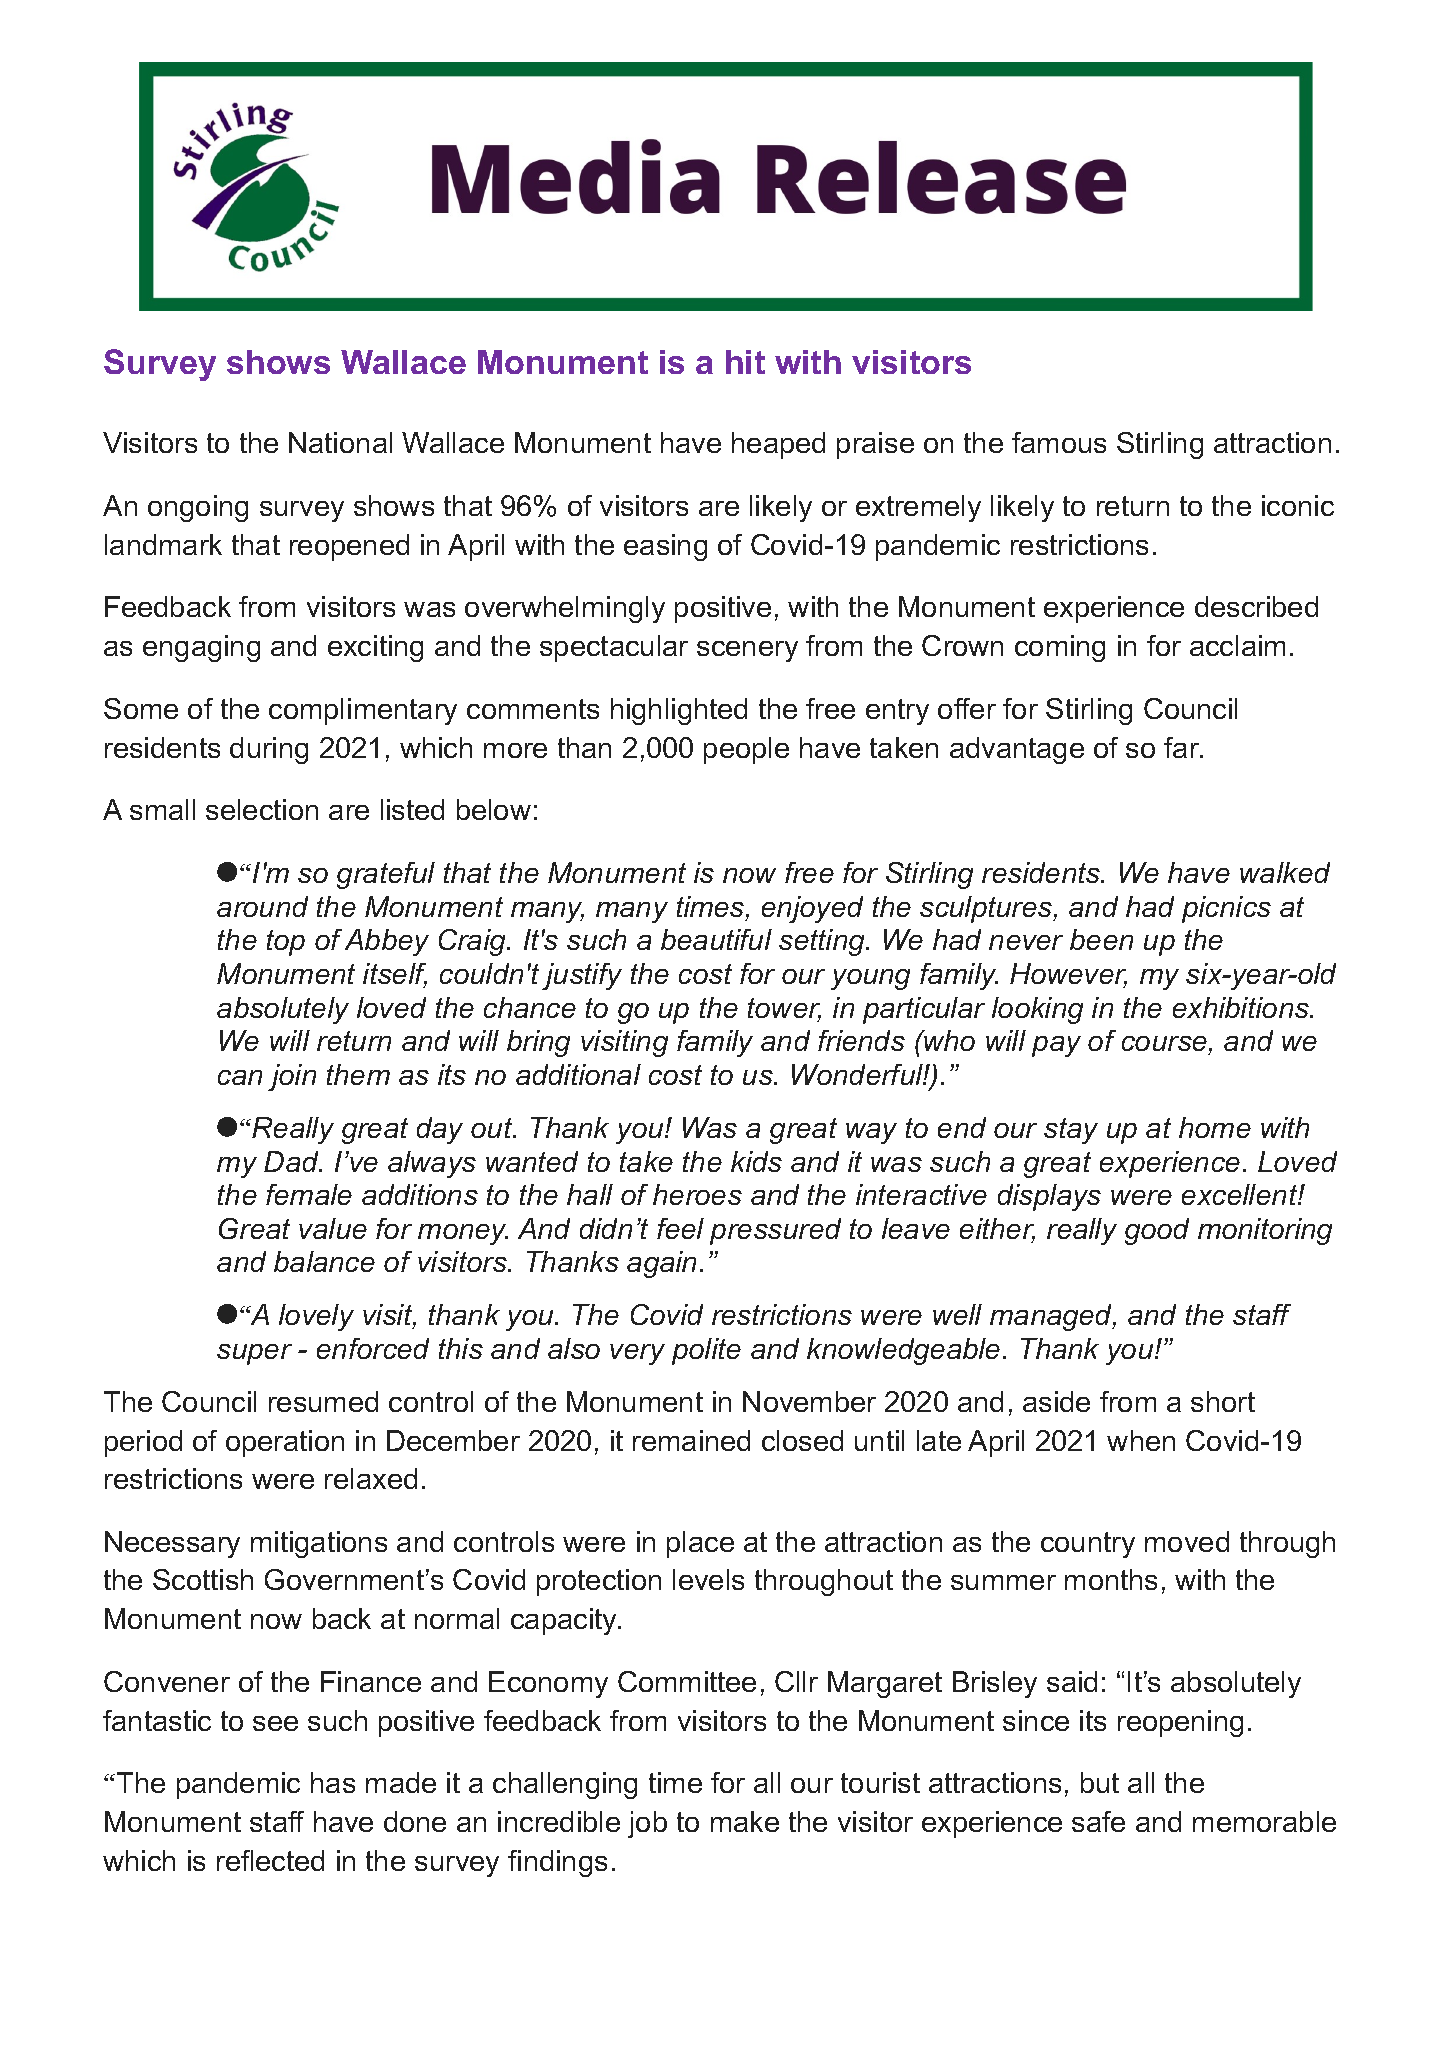 The width and height of the document is (1448, 2048). Describe the element at coordinates (1215, 1127) in the document. I see `home` at that location.
